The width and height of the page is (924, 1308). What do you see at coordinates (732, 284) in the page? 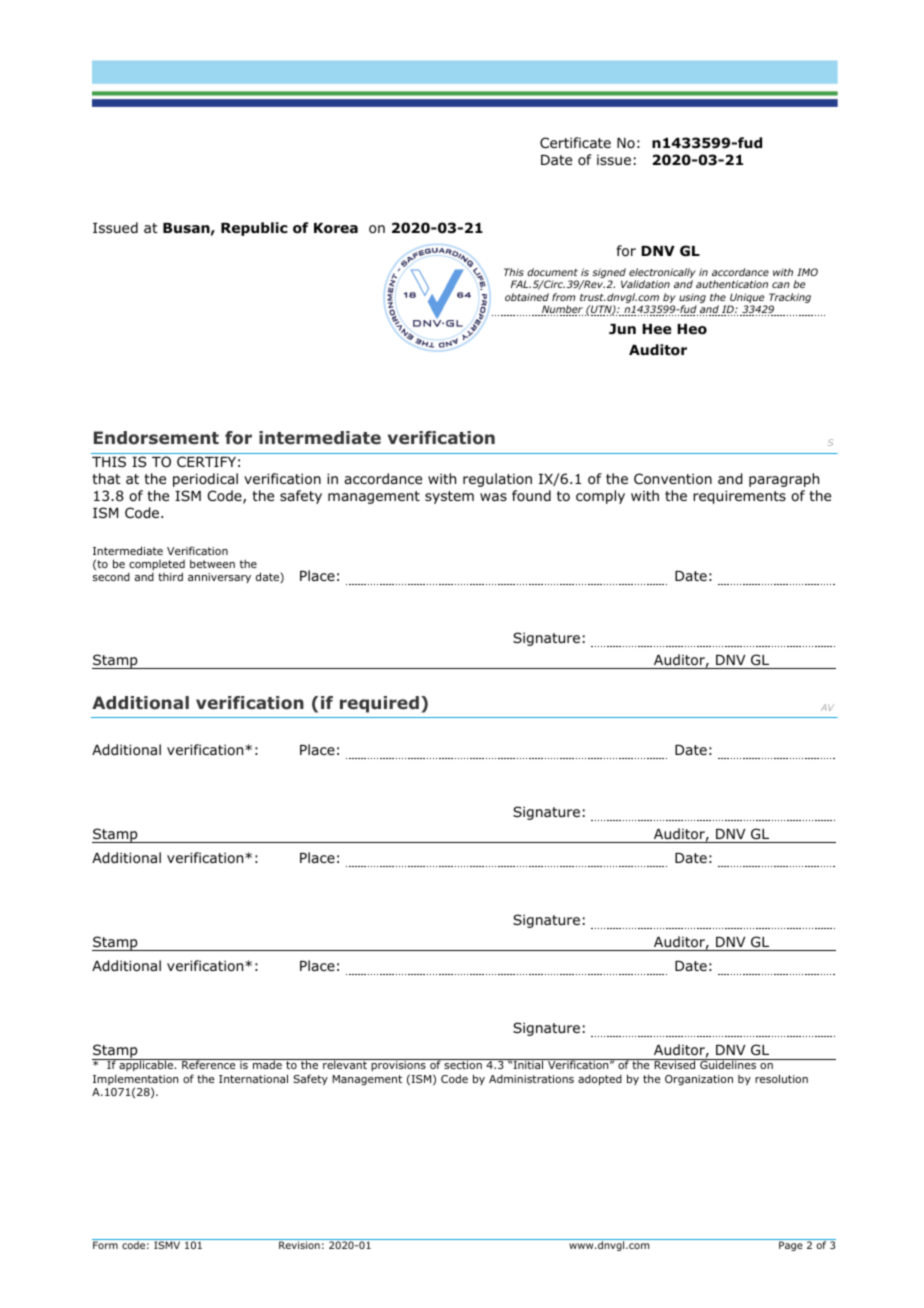
I see `authentication` at bounding box center [732, 284].
